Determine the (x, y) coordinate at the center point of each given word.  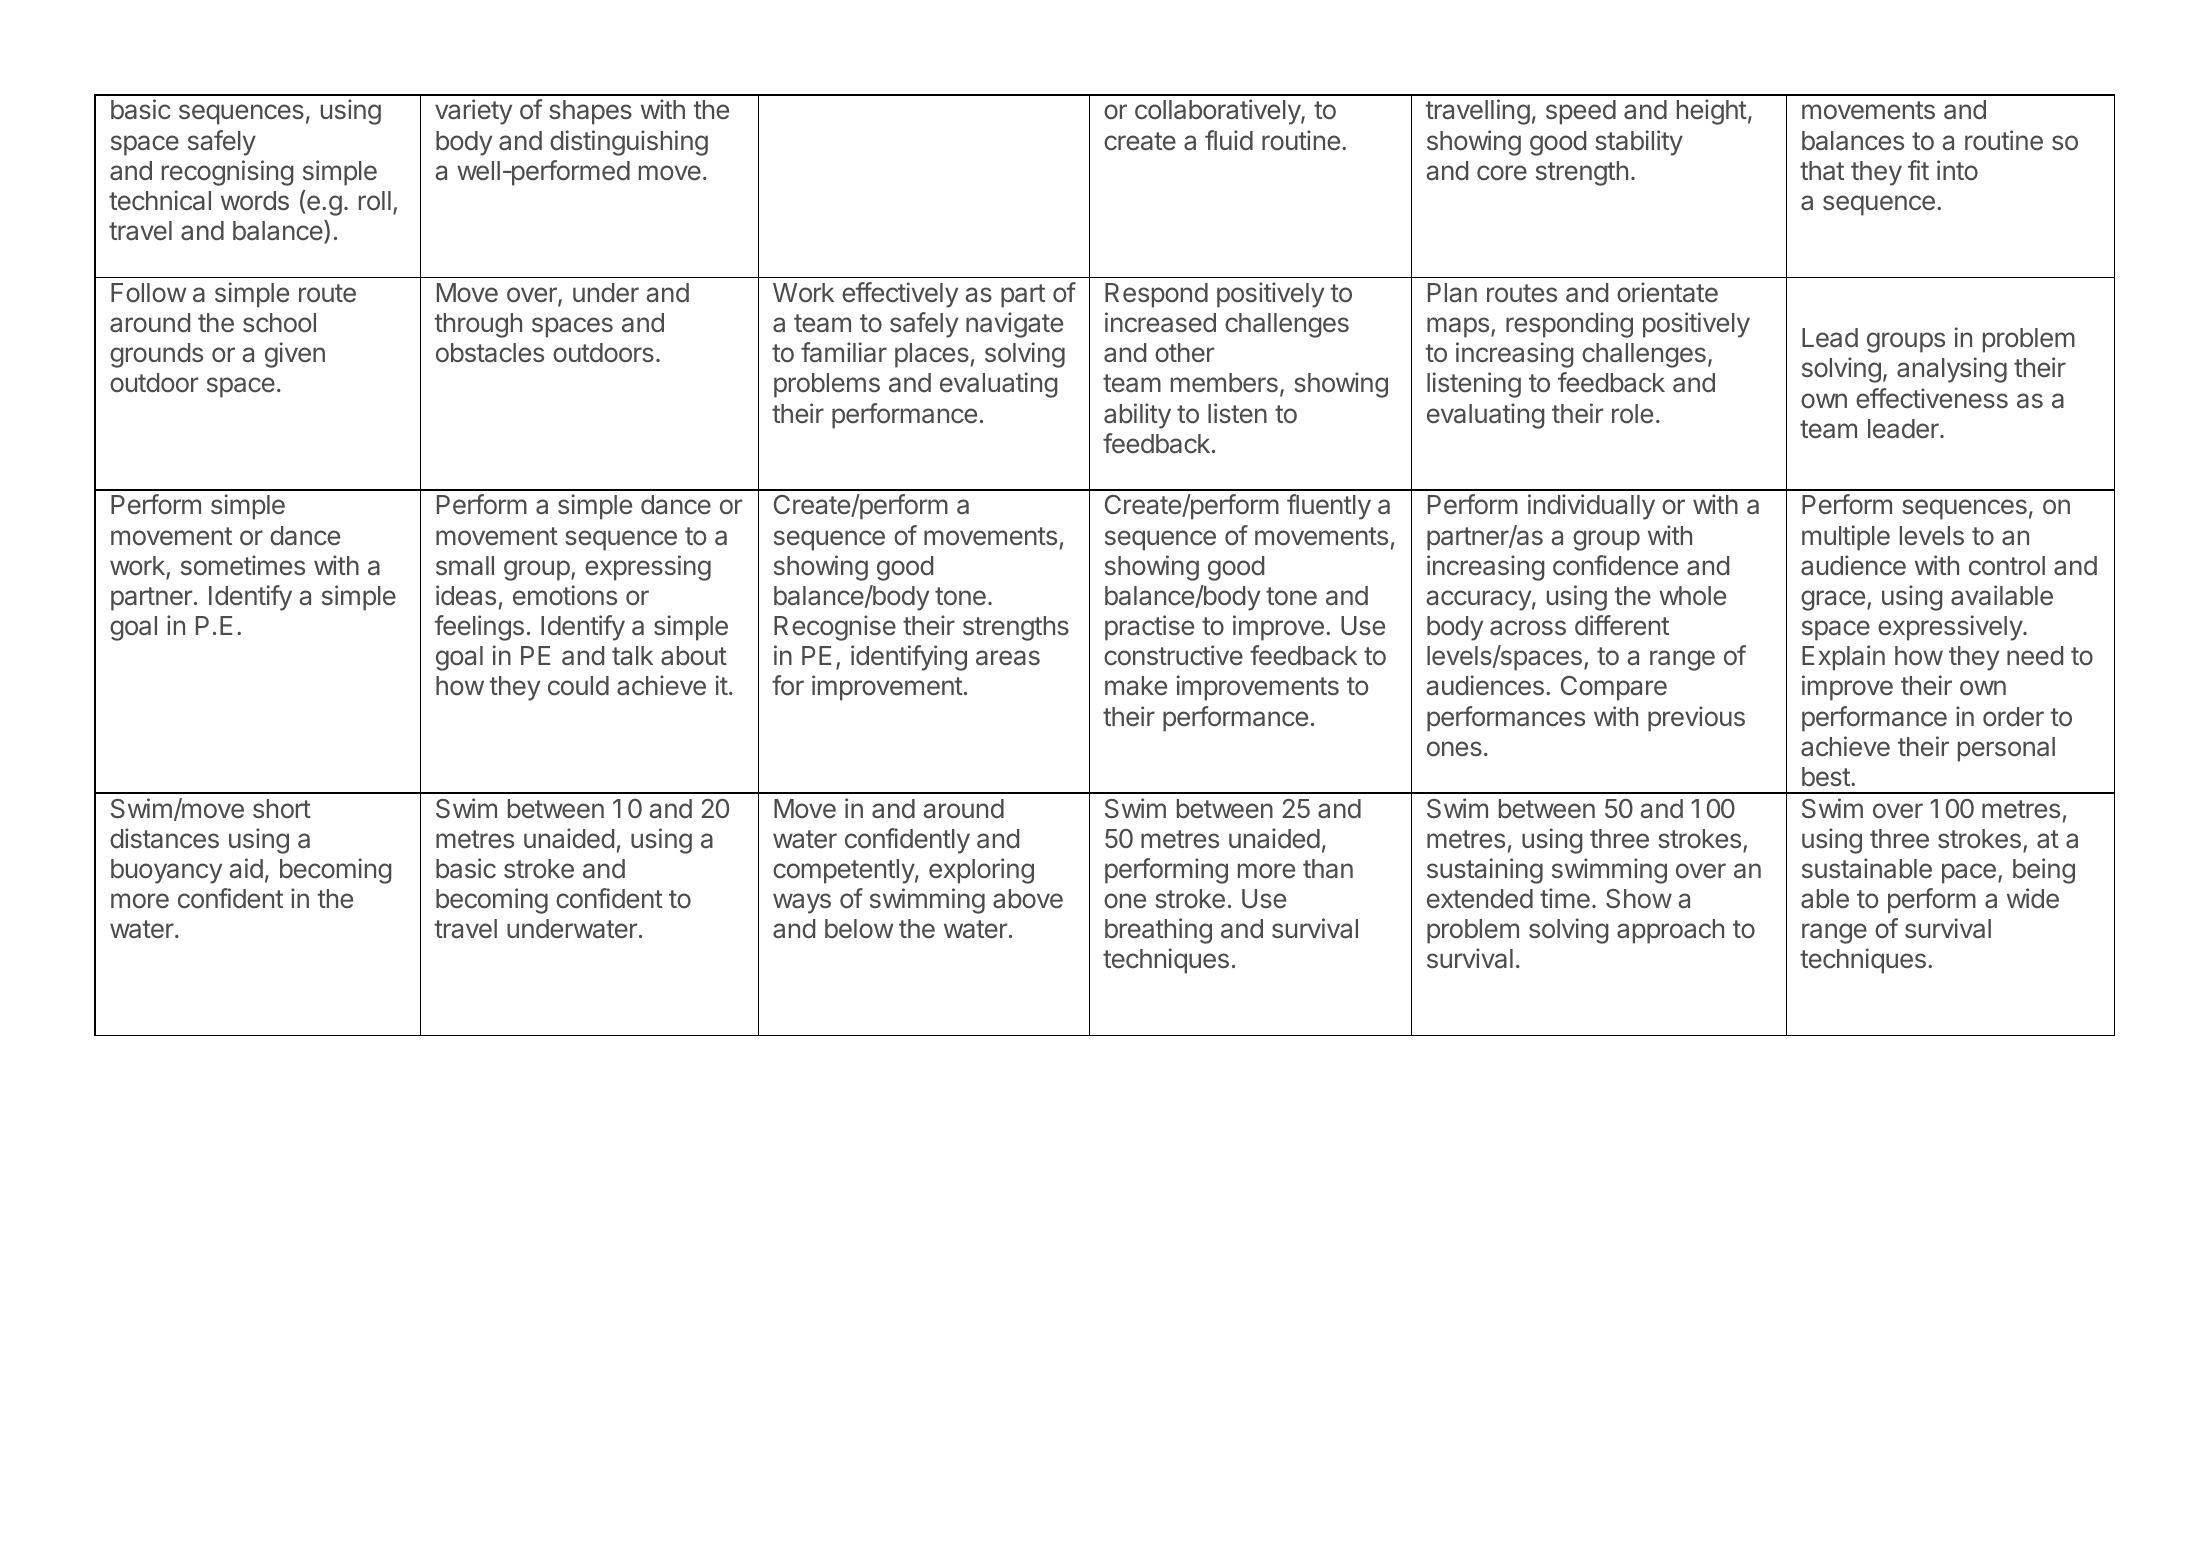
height (1712, 112)
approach (1670, 931)
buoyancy (166, 871)
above (1028, 899)
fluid (1229, 140)
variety (473, 112)
